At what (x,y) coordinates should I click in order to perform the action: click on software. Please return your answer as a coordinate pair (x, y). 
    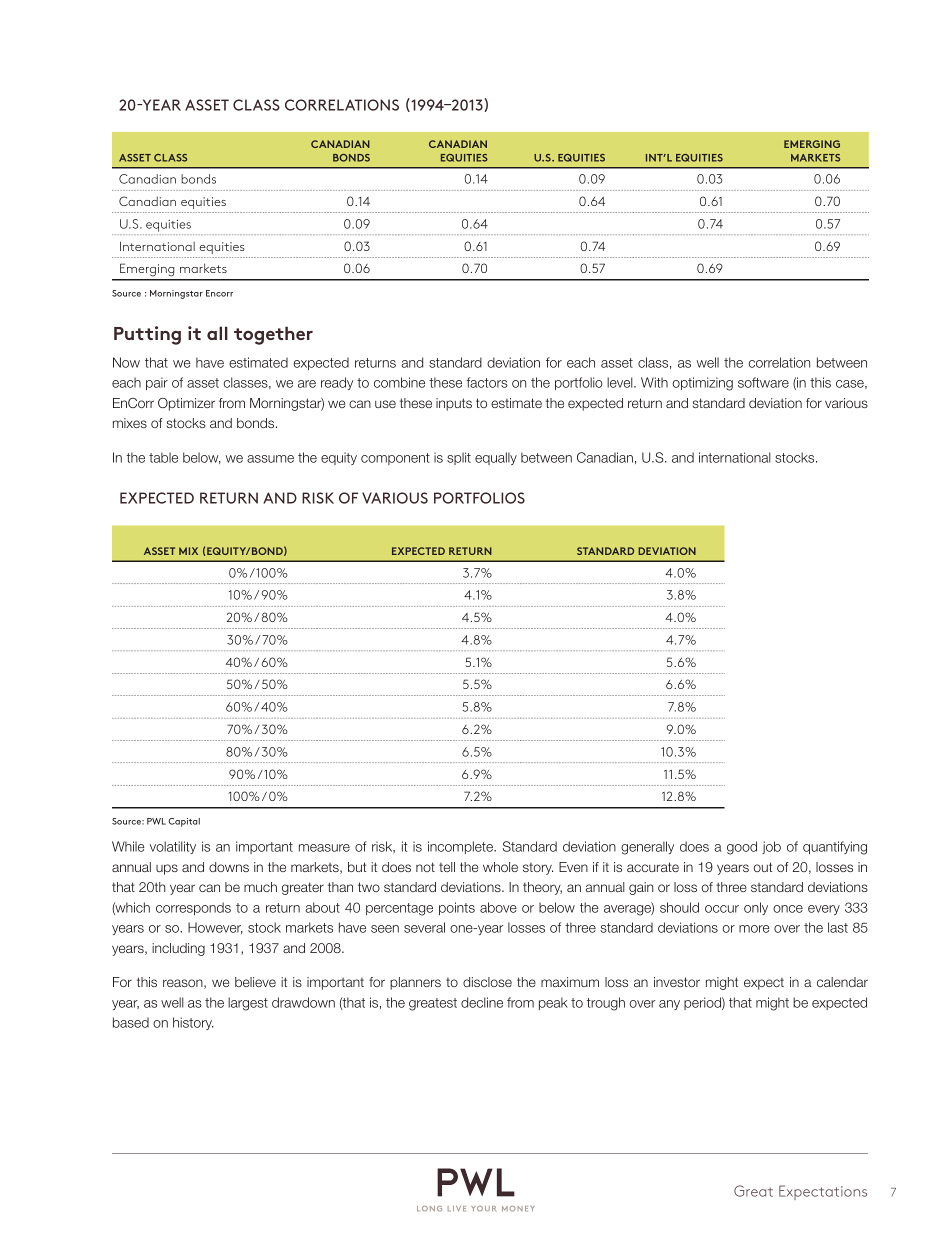
    Looking at the image, I should click on (763, 382).
